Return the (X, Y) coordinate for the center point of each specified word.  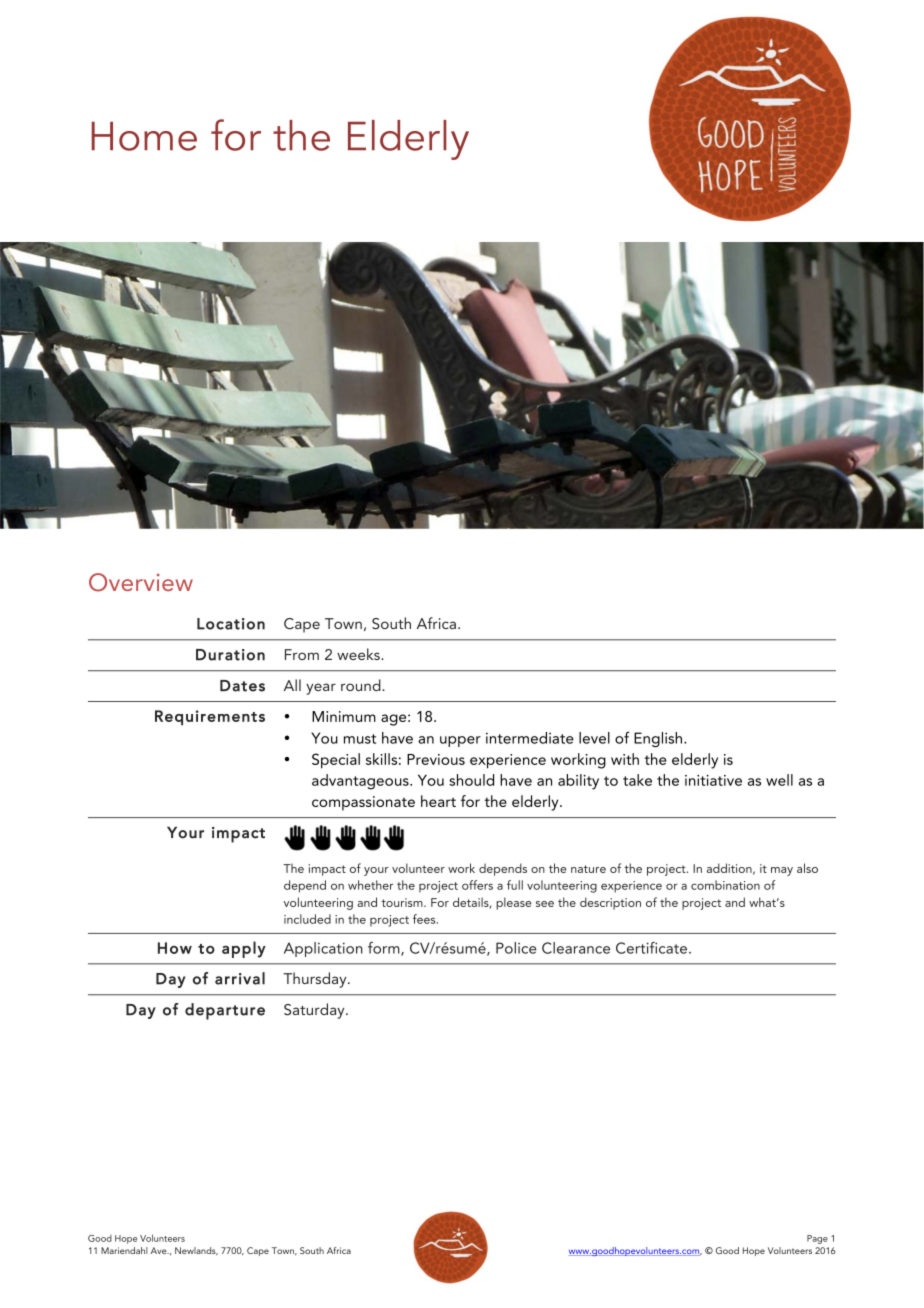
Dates (242, 686)
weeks (359, 654)
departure (225, 1011)
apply (244, 949)
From (302, 654)
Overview (141, 582)
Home (144, 136)
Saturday (315, 1011)
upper (460, 741)
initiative (713, 780)
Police (516, 948)
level (594, 738)
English (659, 739)
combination (725, 885)
